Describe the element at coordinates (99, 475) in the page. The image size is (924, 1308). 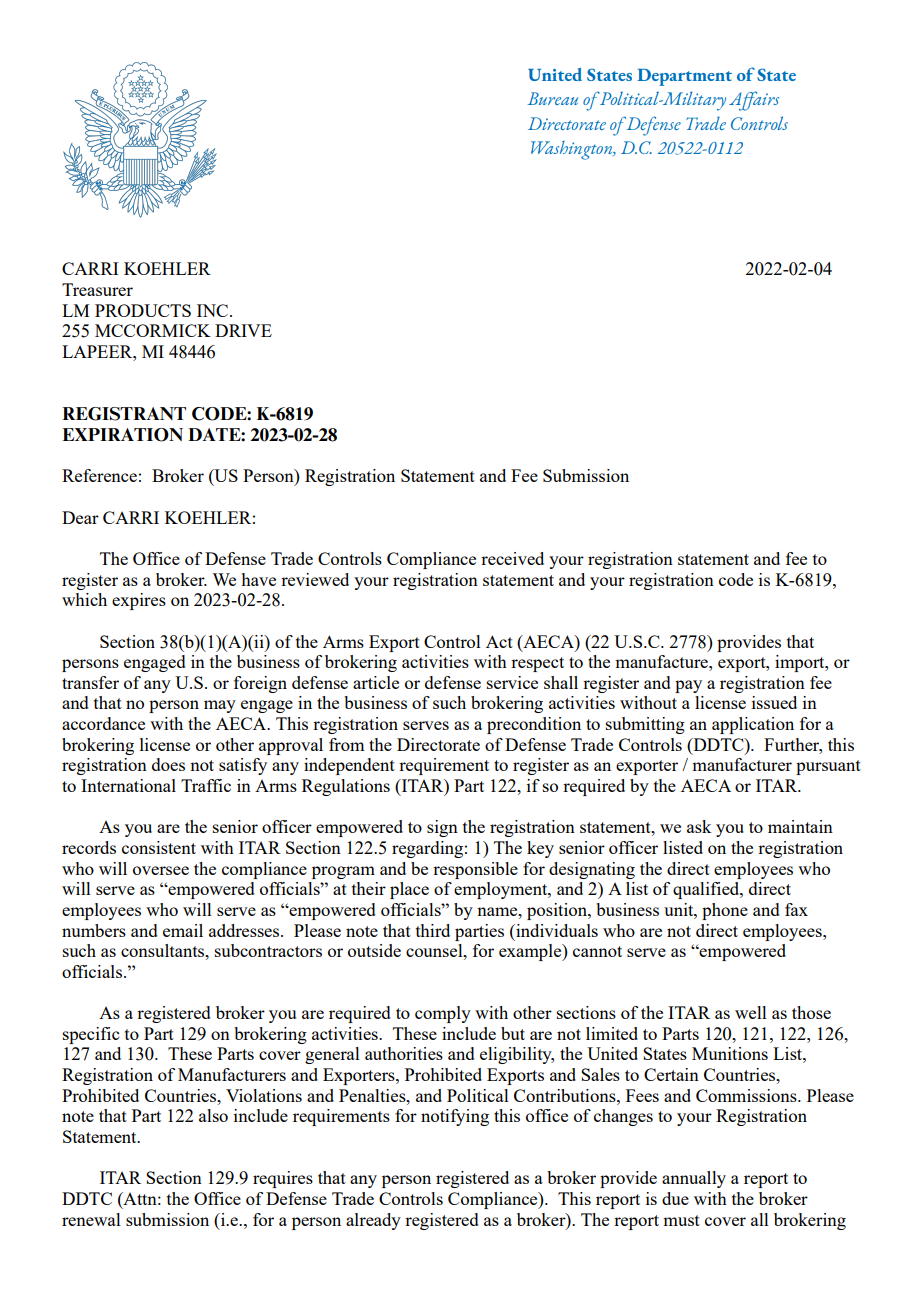
I see `Reference` at that location.
